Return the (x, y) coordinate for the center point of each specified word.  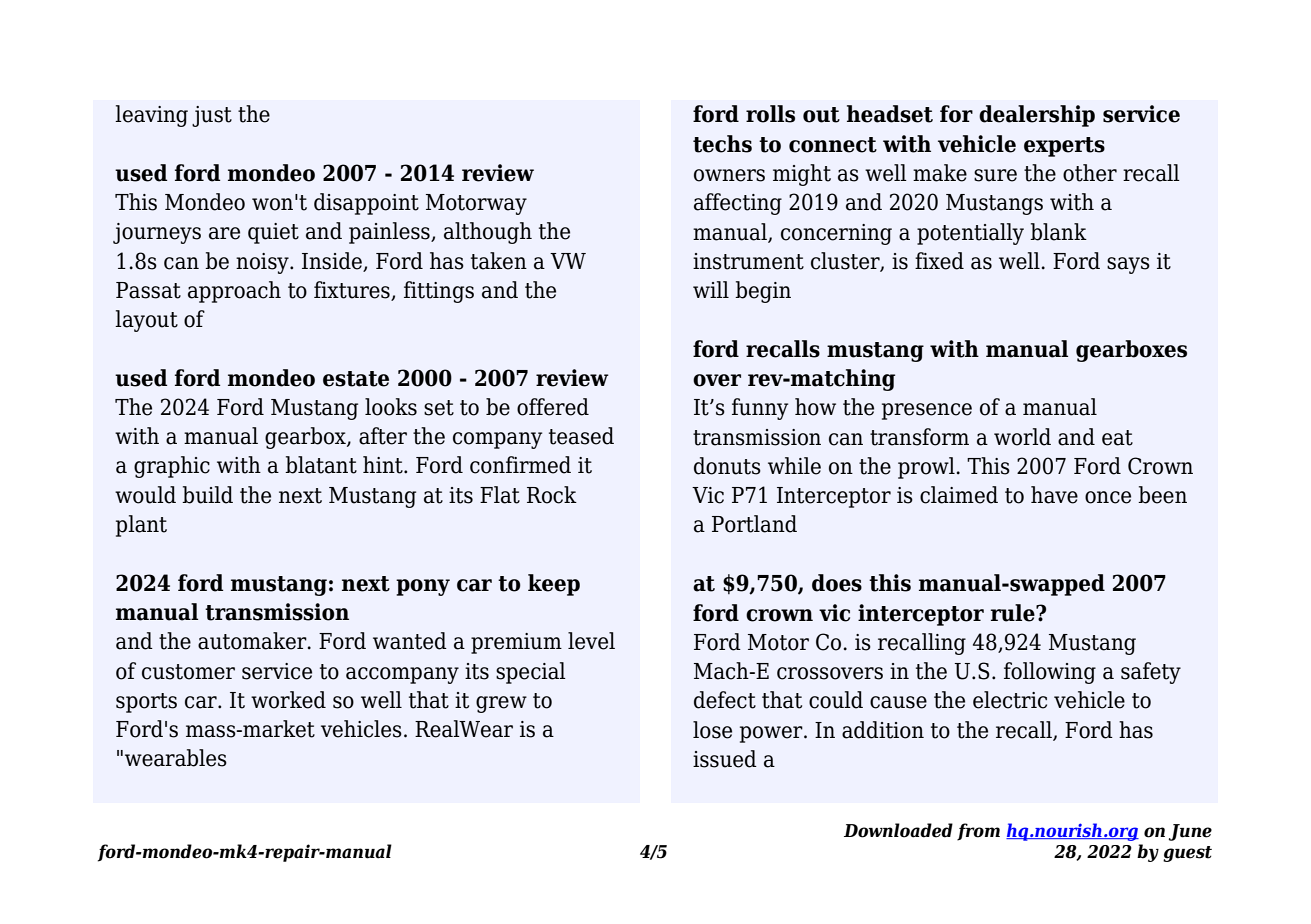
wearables (176, 758)
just (212, 116)
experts (1064, 147)
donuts (727, 466)
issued (725, 759)
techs (722, 144)
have (1054, 495)
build (207, 495)
